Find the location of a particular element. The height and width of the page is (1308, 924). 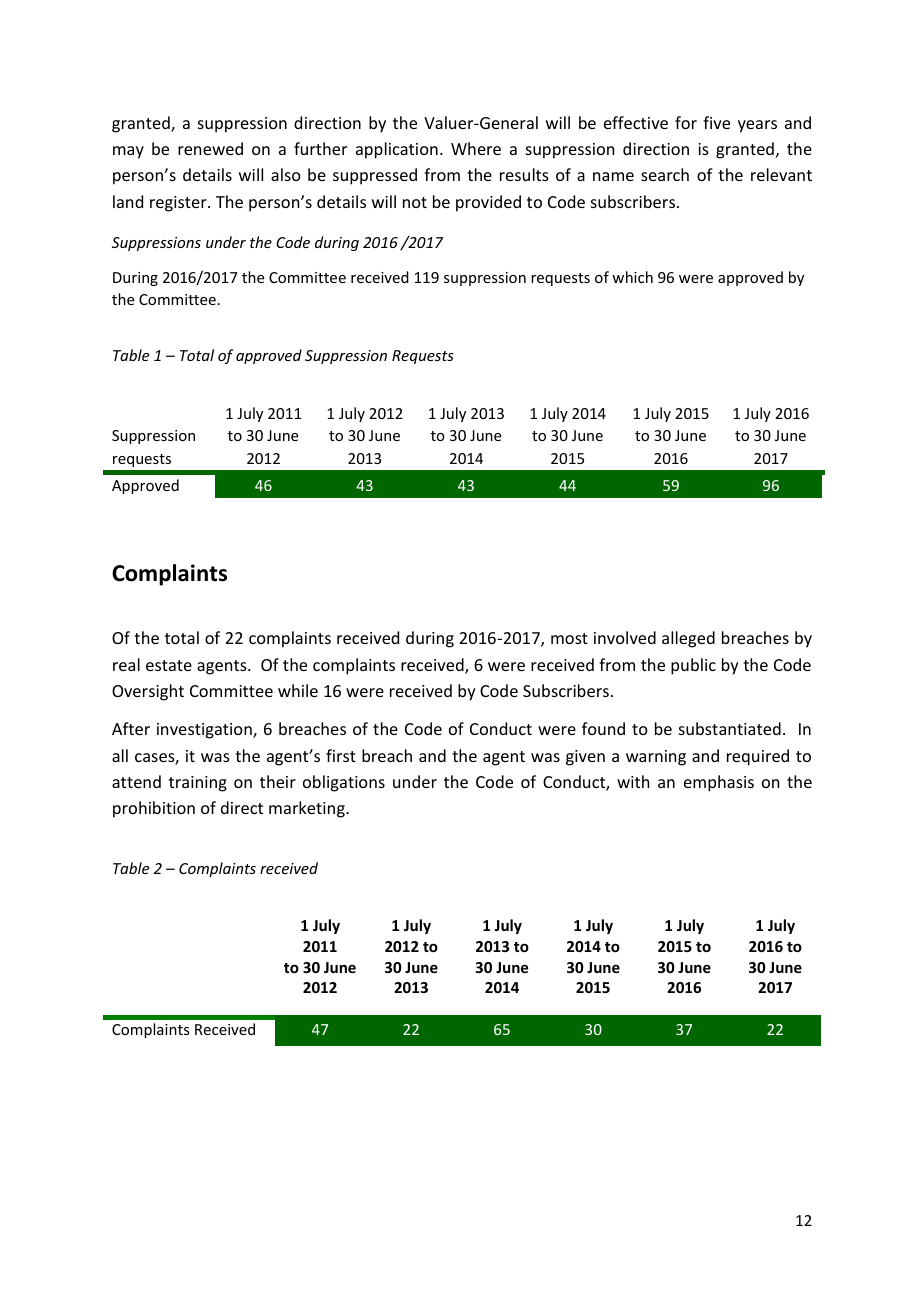

Where is located at coordinates (476, 148).
